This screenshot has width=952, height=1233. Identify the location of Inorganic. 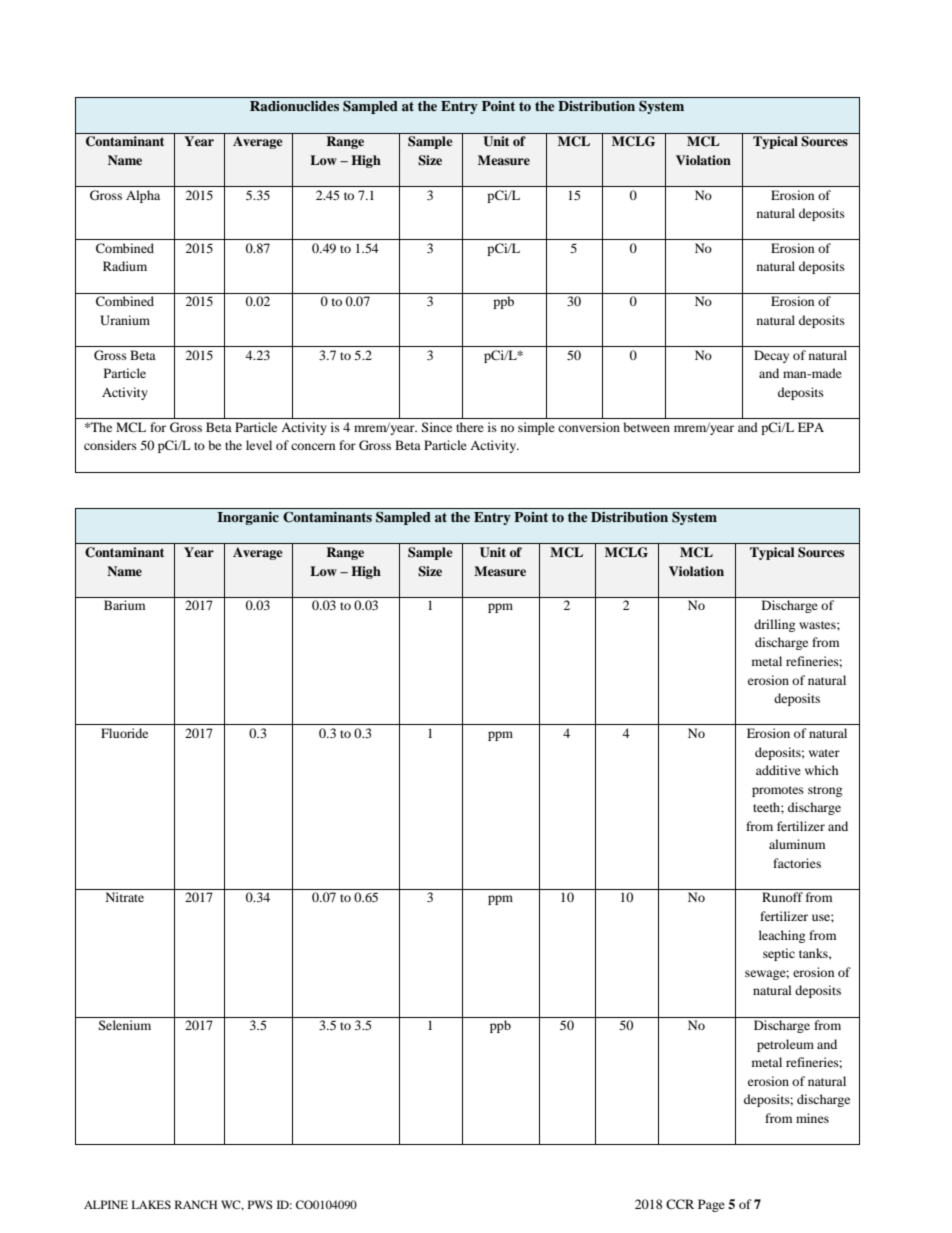
(248, 518).
